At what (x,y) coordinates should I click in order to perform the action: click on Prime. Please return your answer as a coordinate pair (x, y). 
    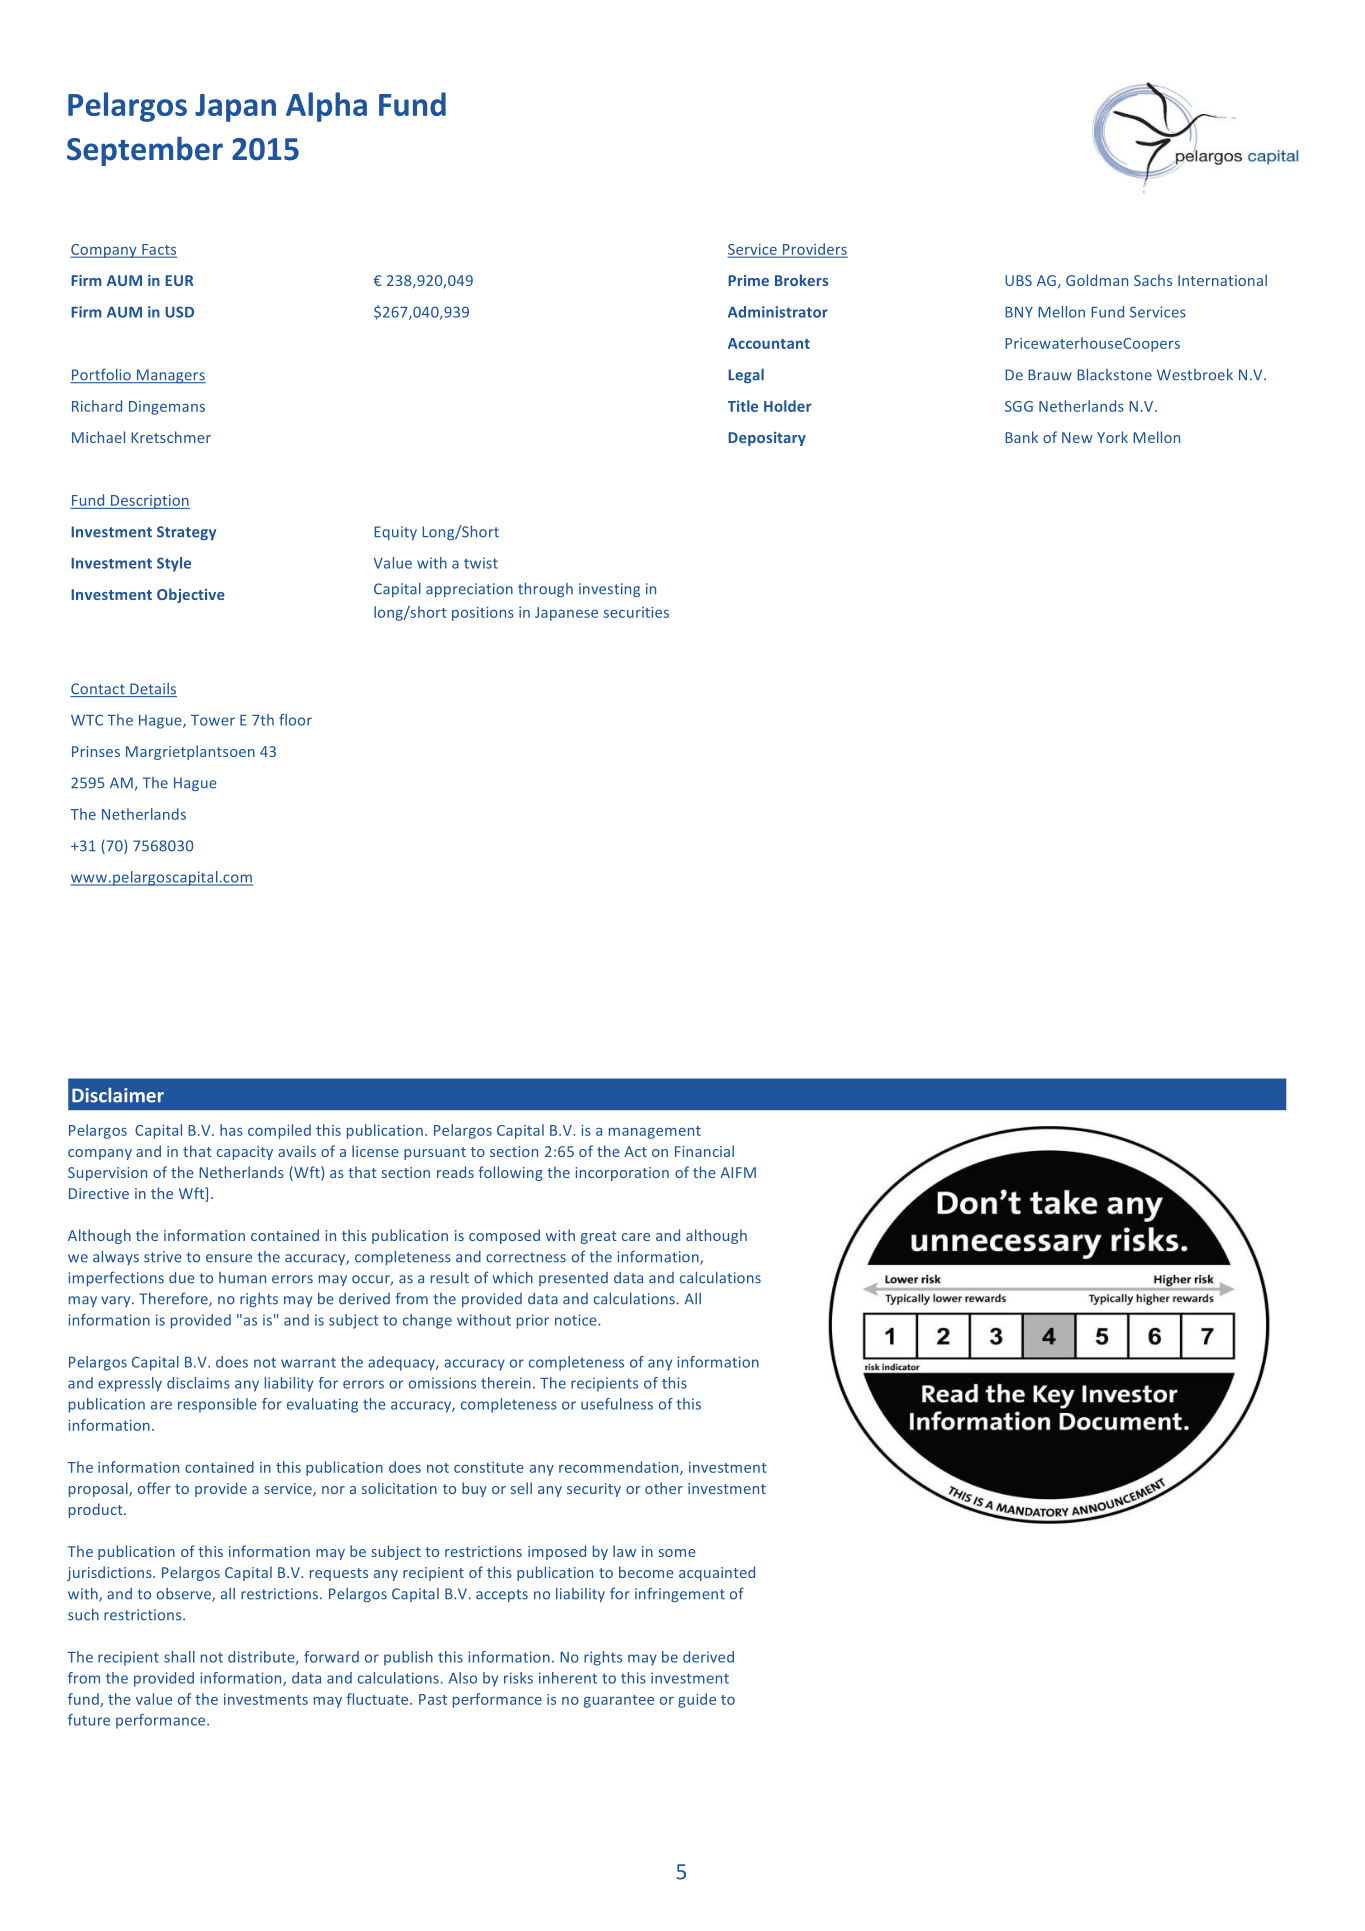
    Looking at the image, I should click on (748, 280).
